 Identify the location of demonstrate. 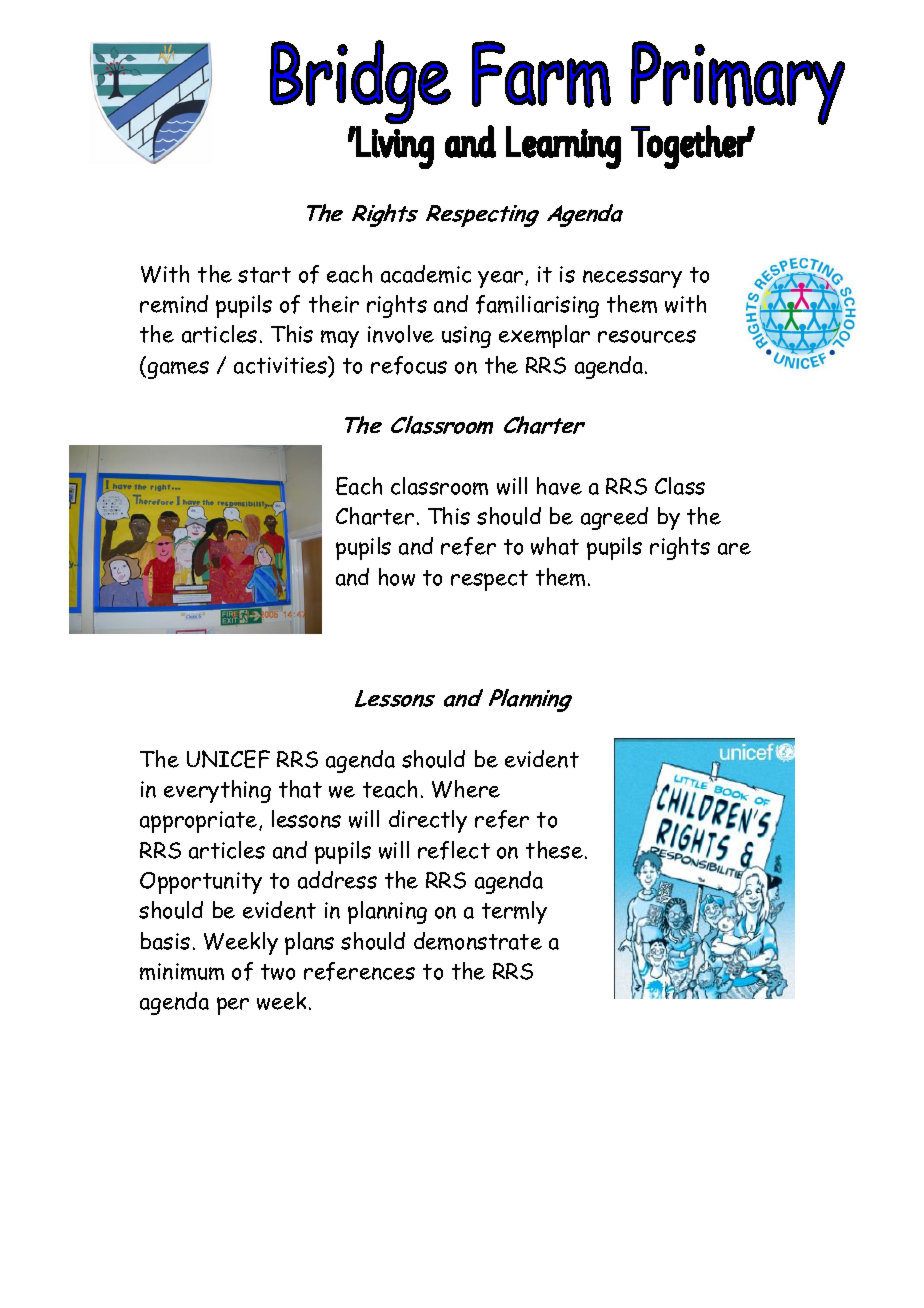
(478, 941).
